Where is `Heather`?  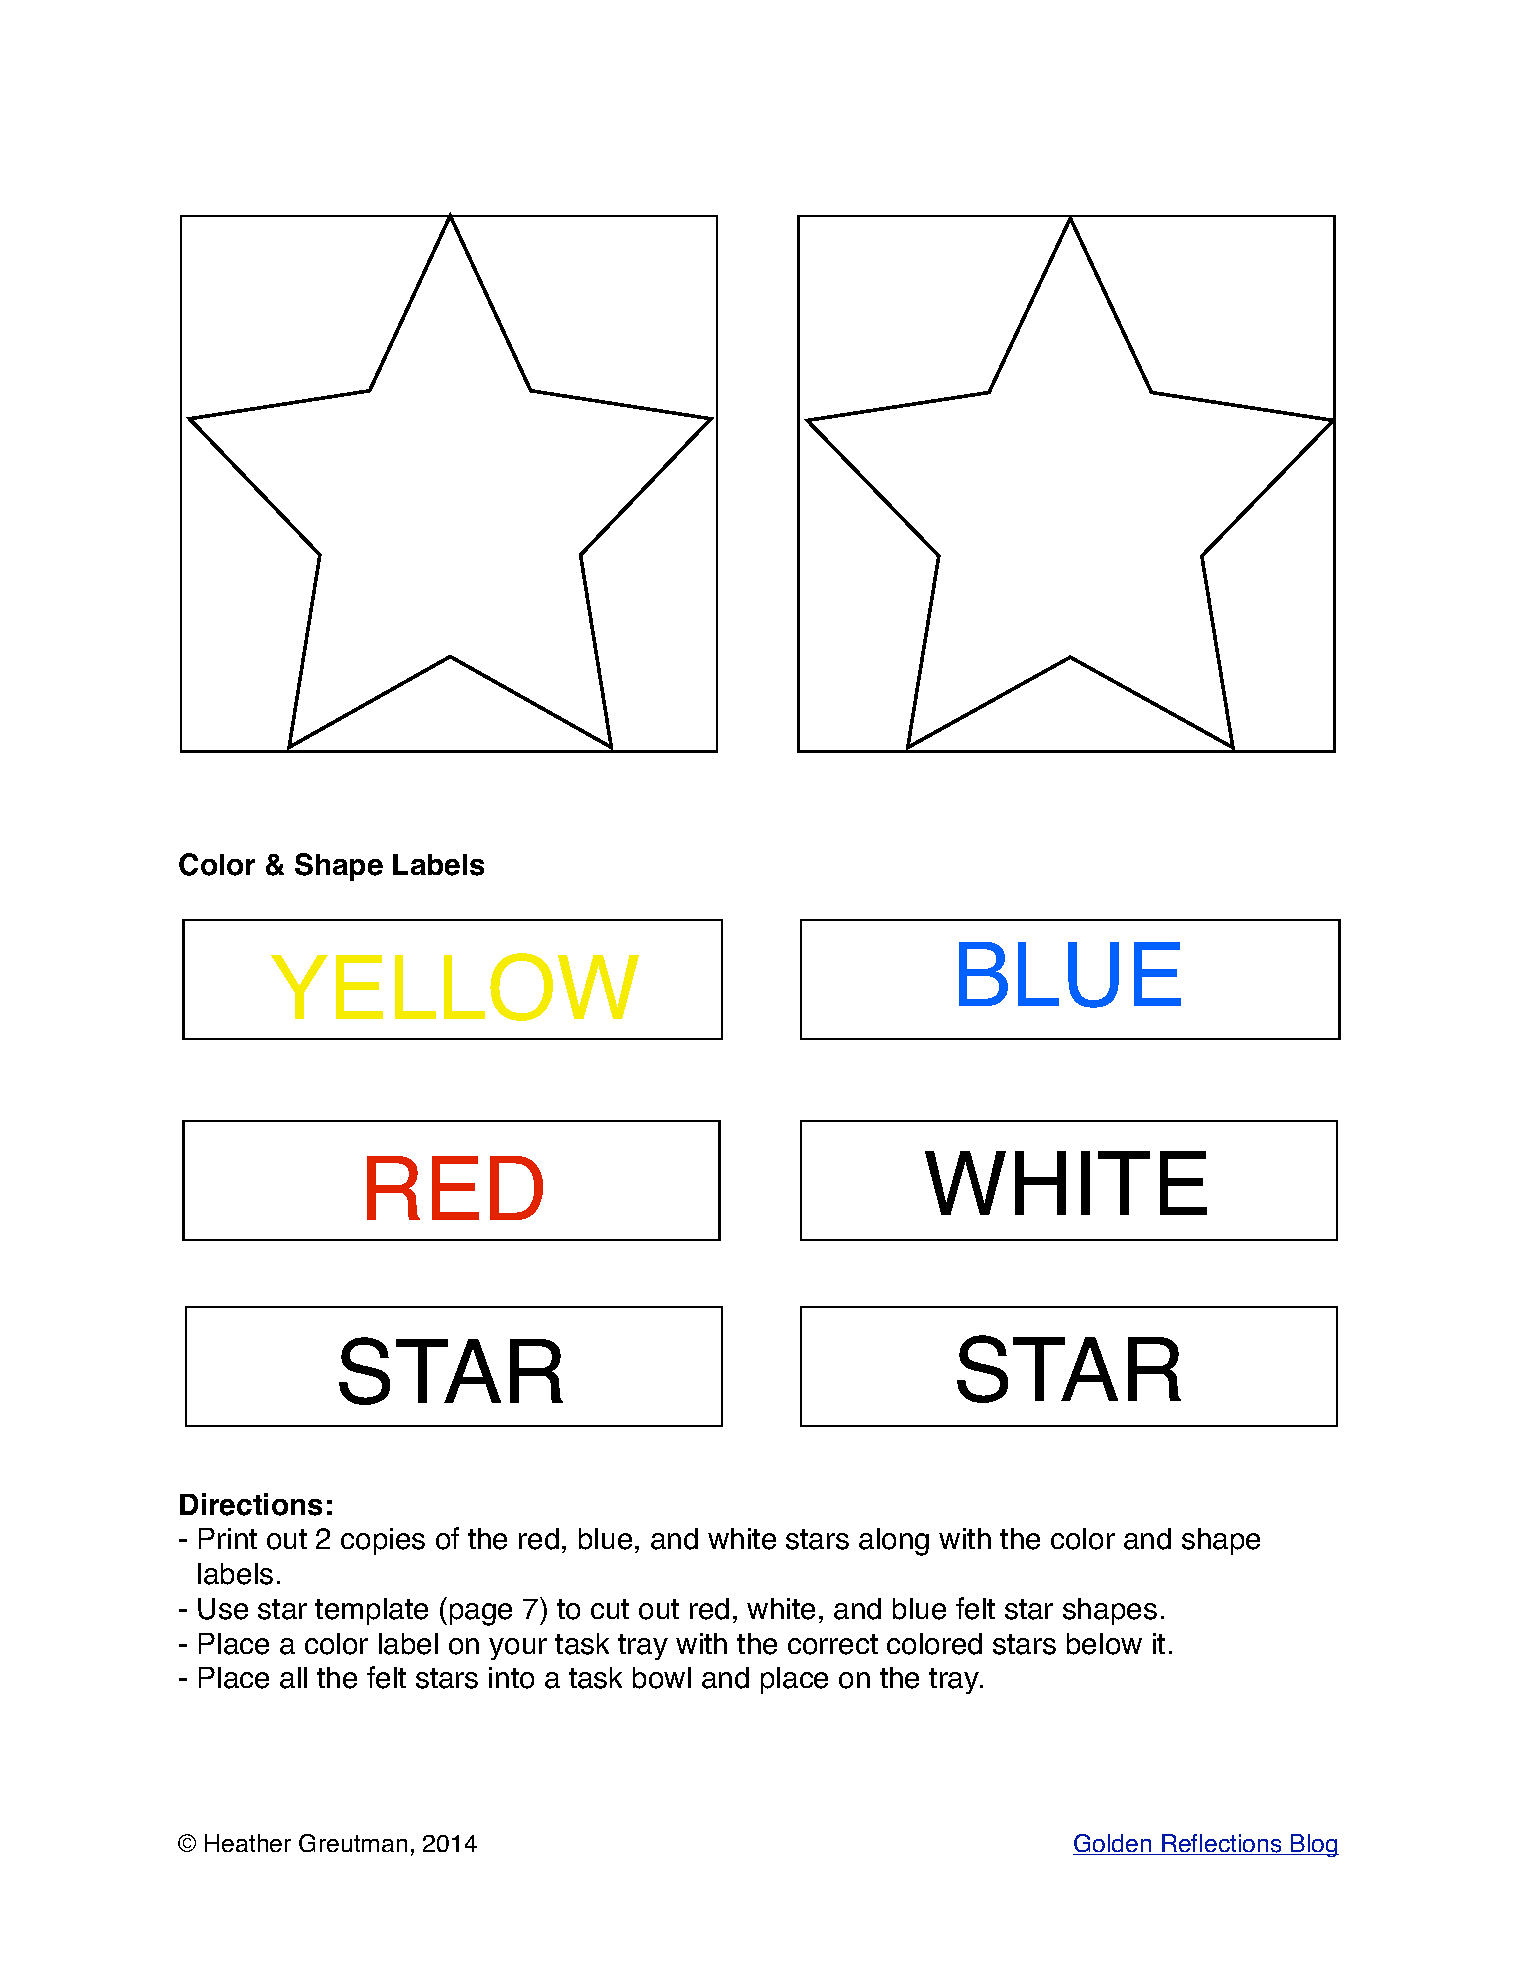
Heather is located at coordinates (248, 1843).
